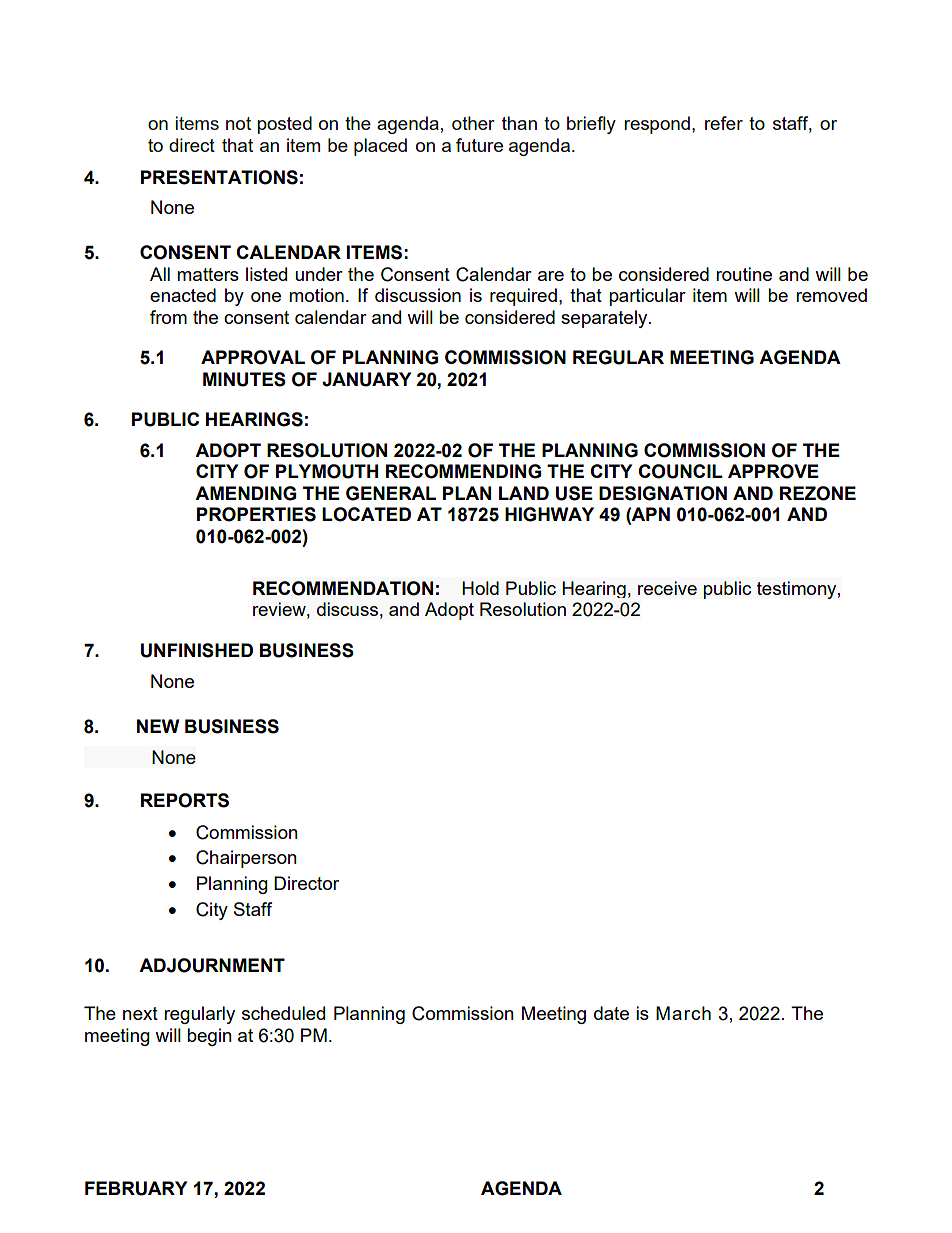 The width and height of the screenshot is (952, 1233). What do you see at coordinates (283, 1013) in the screenshot?
I see `scheduled` at bounding box center [283, 1013].
